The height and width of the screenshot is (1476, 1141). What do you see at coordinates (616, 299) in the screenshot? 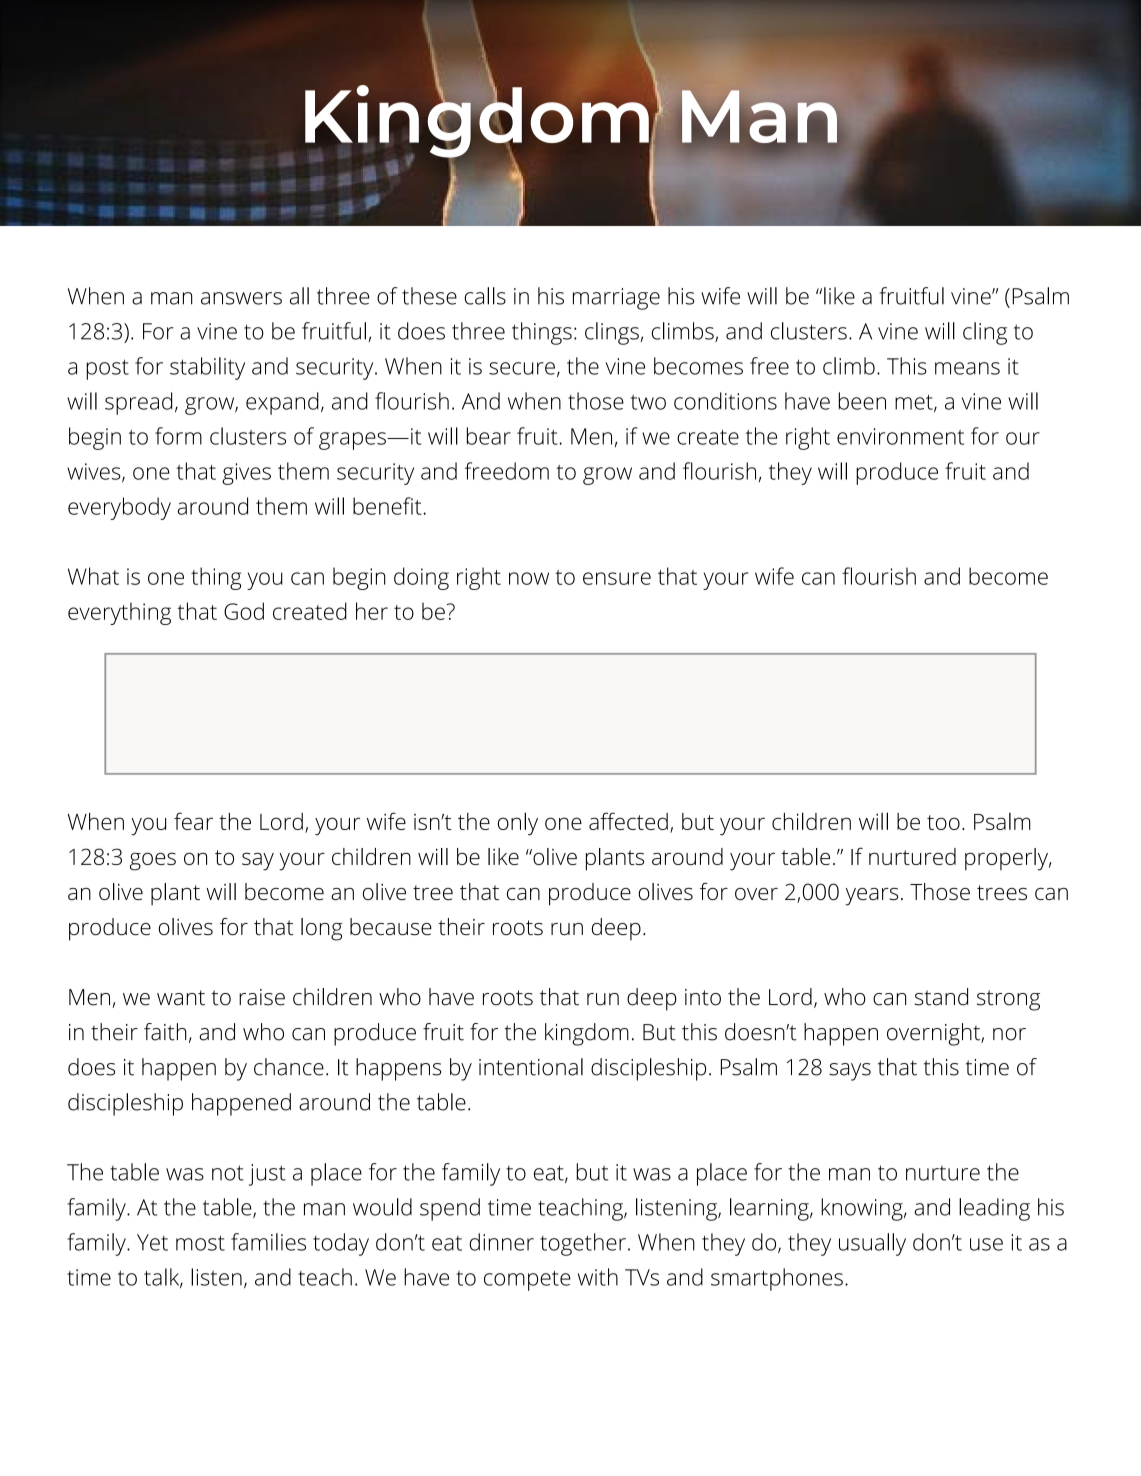
I see `marriage` at bounding box center [616, 299].
